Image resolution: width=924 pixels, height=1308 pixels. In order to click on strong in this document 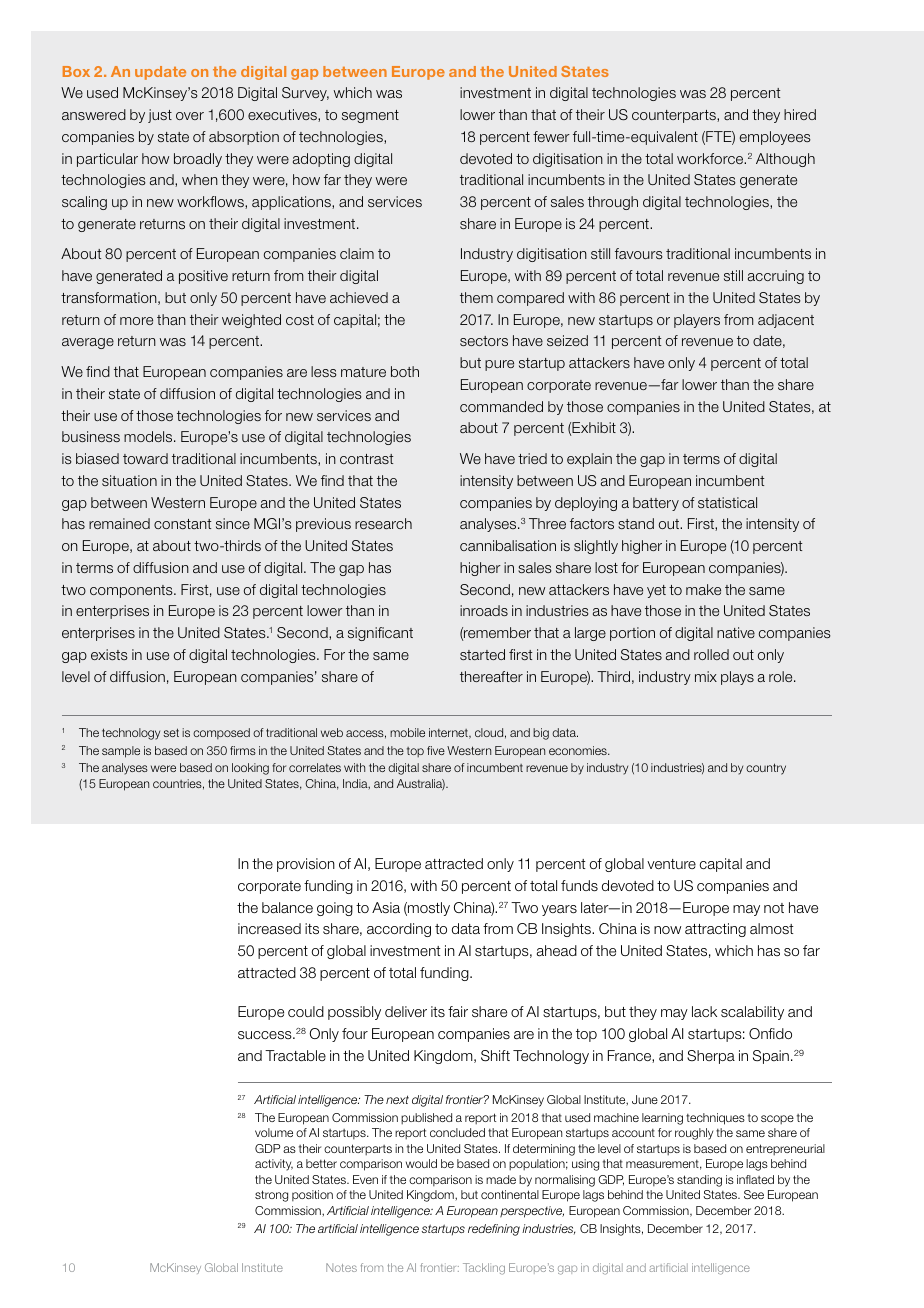, I will do `click(271, 1196)`.
